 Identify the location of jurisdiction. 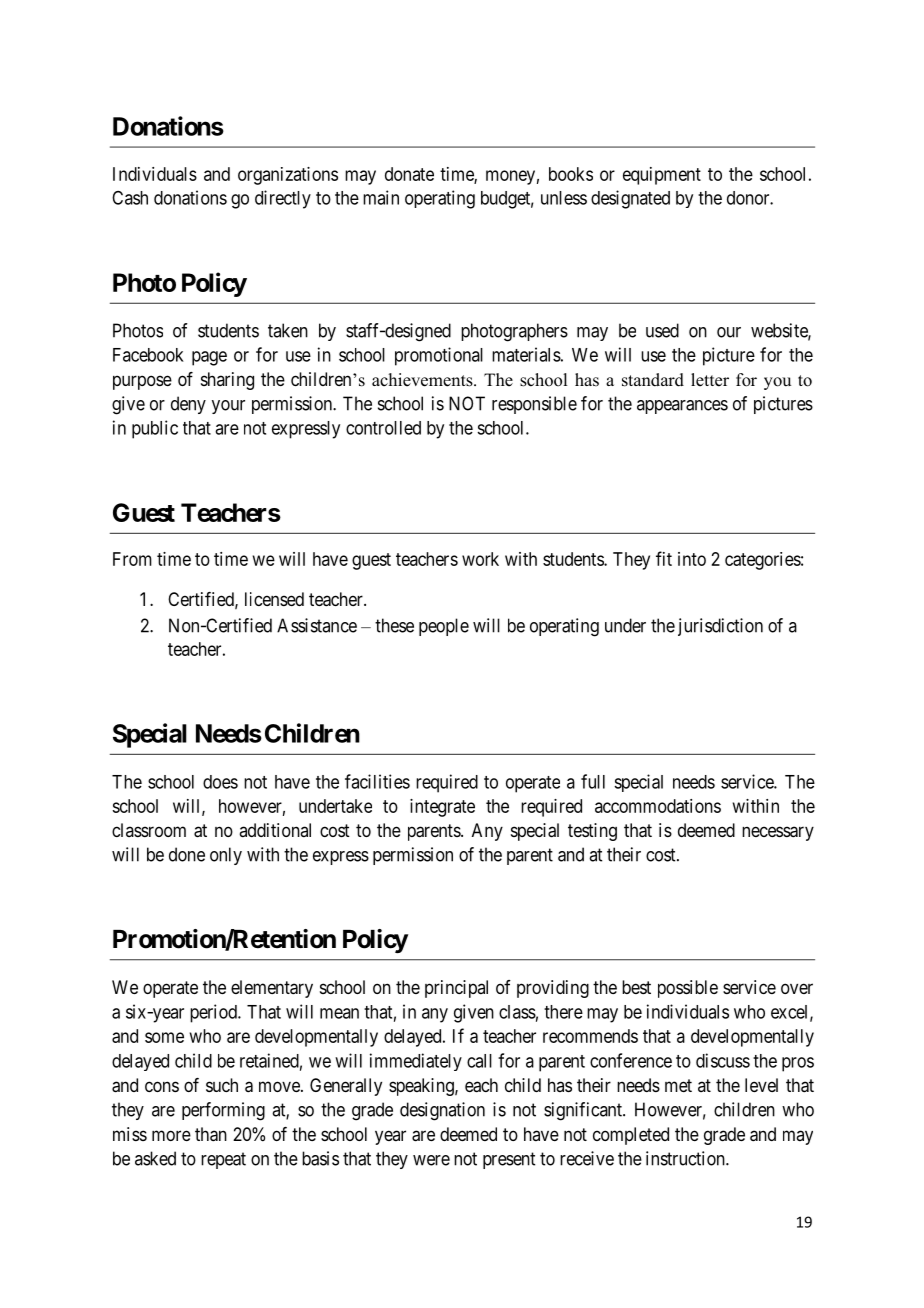
(720, 627).
